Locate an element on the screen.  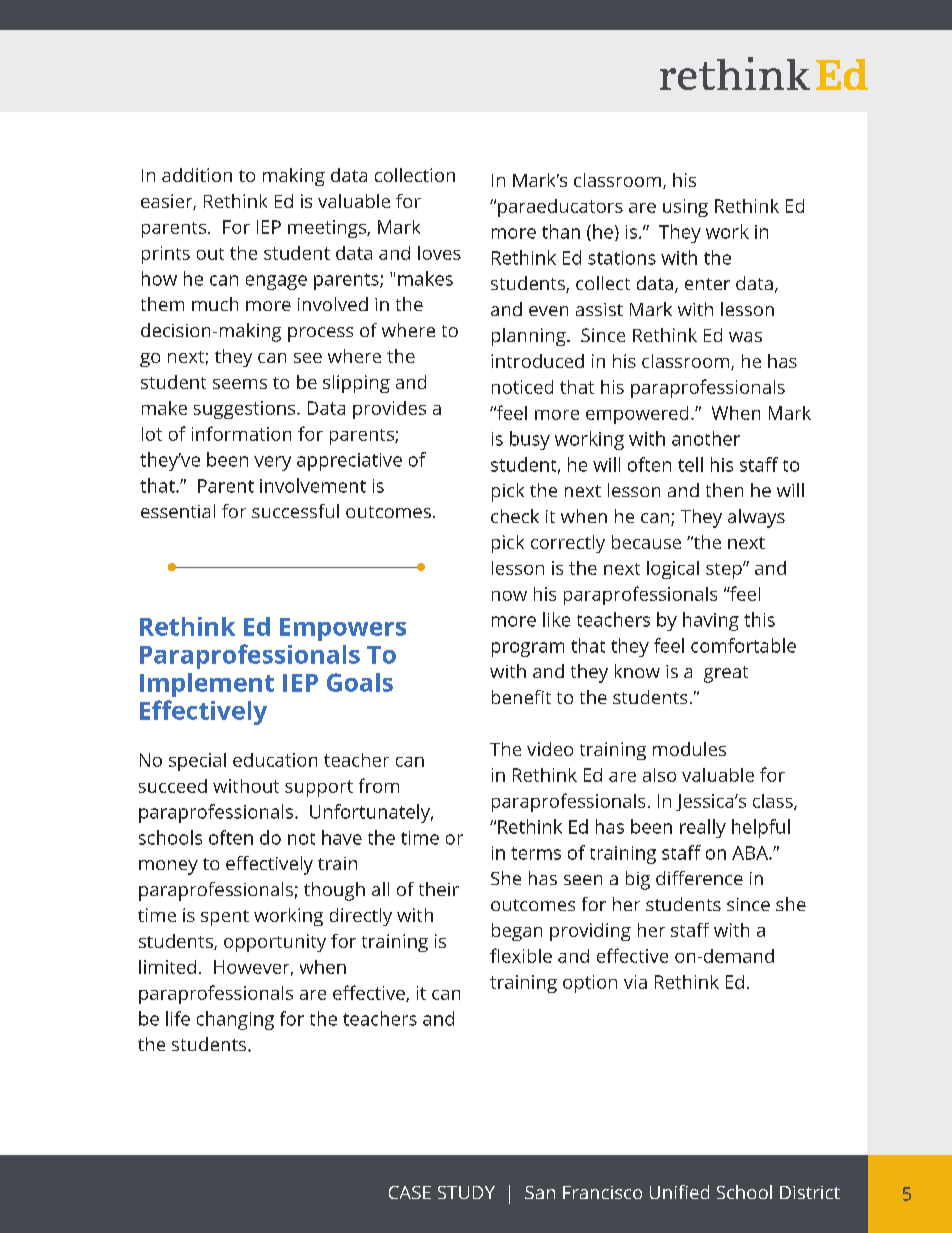
essential is located at coordinates (178, 511).
